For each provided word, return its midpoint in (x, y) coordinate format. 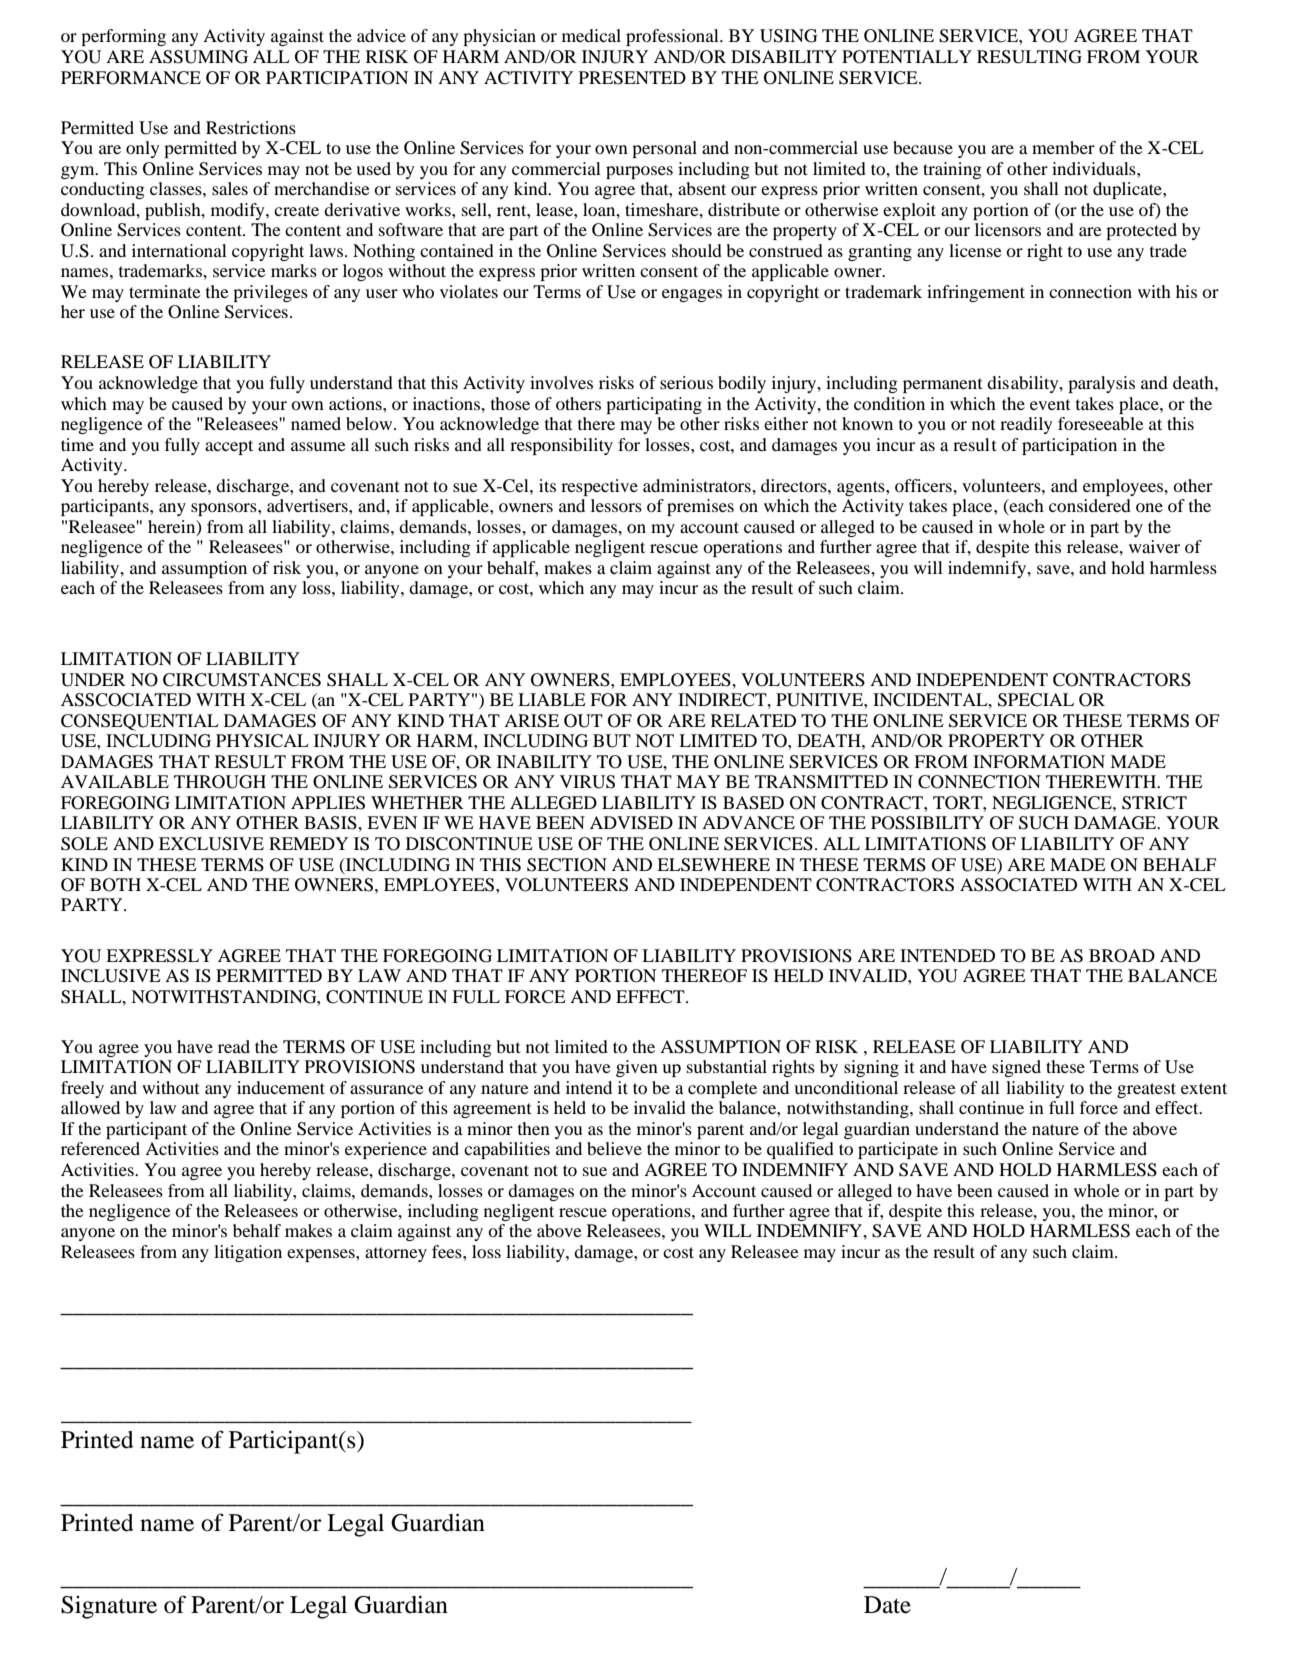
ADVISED (631, 823)
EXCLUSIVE (211, 844)
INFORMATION (1039, 762)
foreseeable (1101, 423)
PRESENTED (632, 78)
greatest (1146, 1090)
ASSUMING (198, 57)
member (1063, 147)
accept (229, 447)
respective (599, 487)
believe (614, 1148)
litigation (248, 1253)
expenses (322, 1255)
